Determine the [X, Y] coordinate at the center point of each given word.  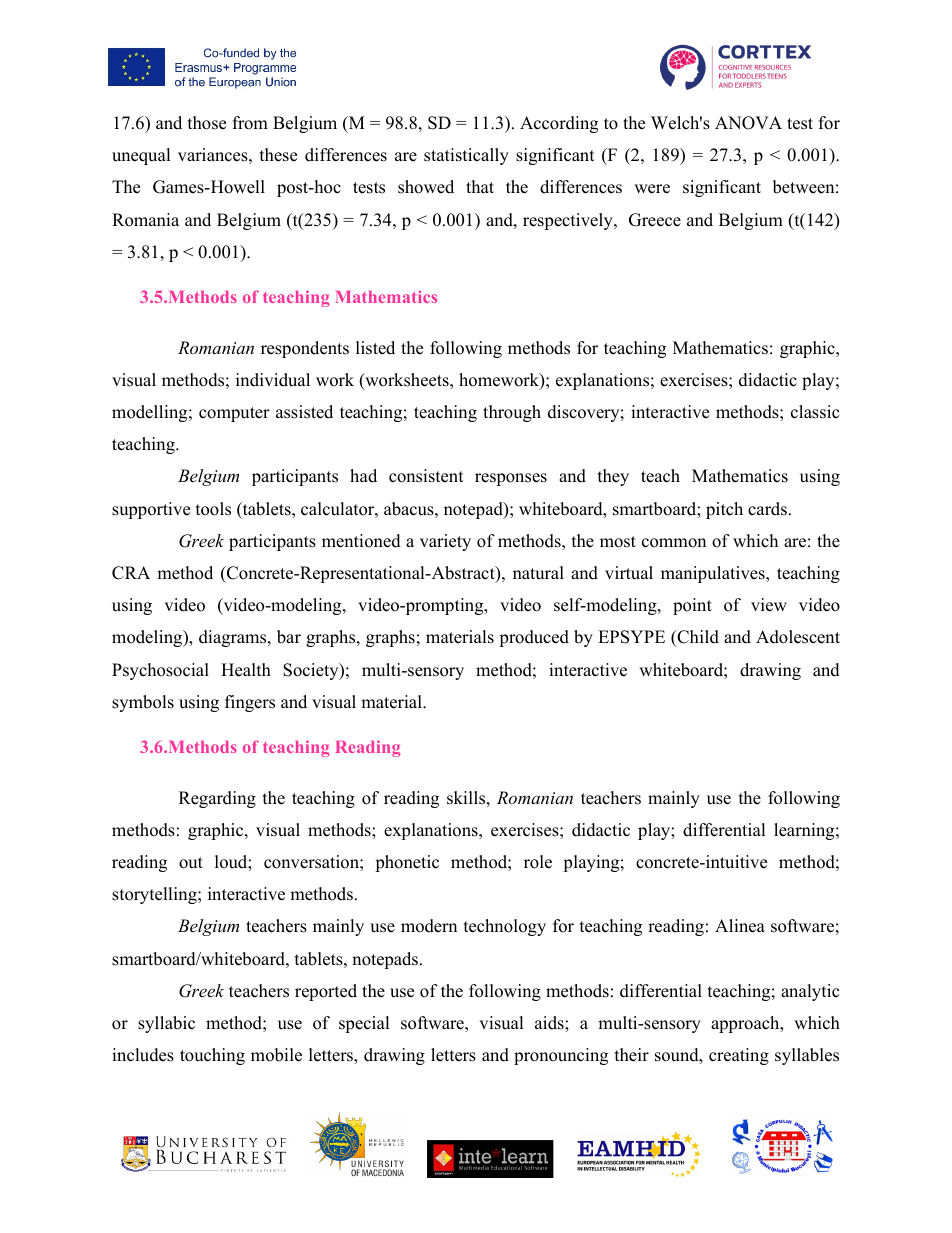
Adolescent [798, 637]
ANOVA [748, 123]
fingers [250, 703]
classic [815, 412]
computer [234, 414]
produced [534, 638]
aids [550, 1023]
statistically [466, 156]
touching [212, 1056]
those [207, 123]
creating [739, 1056]
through [512, 413]
